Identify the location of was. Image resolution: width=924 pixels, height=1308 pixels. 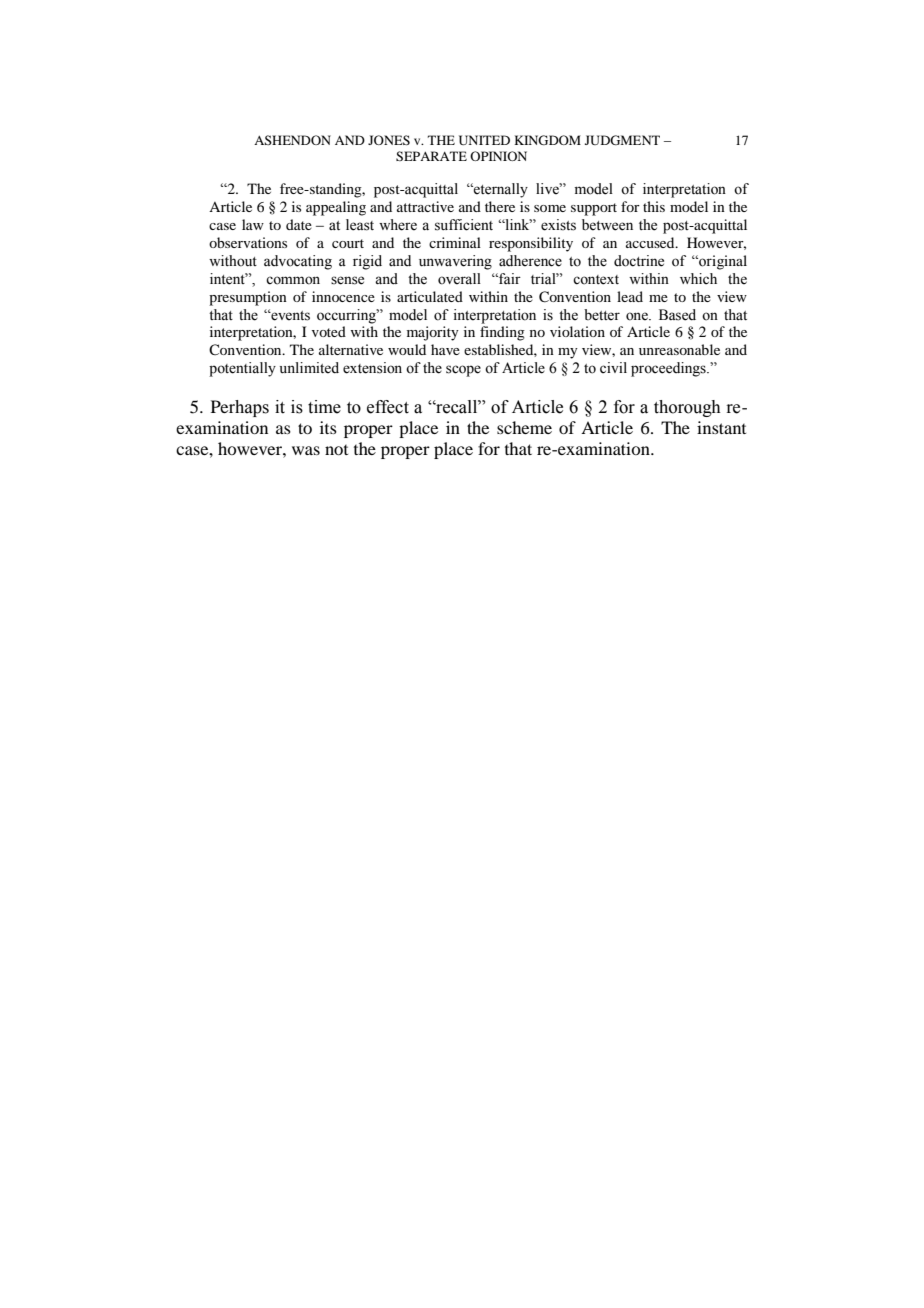
(306, 450).
